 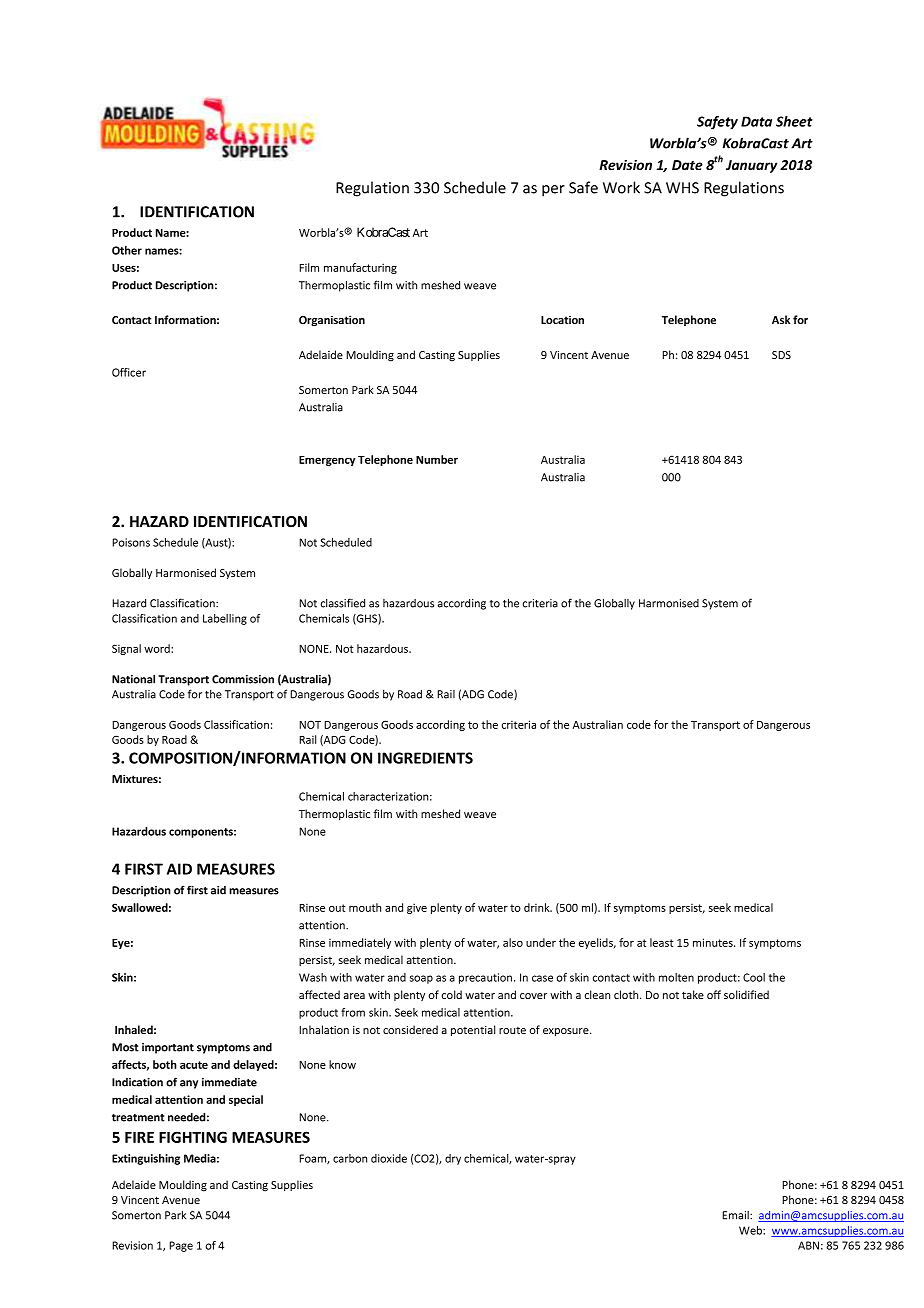 I want to click on dry, so click(x=453, y=1159).
